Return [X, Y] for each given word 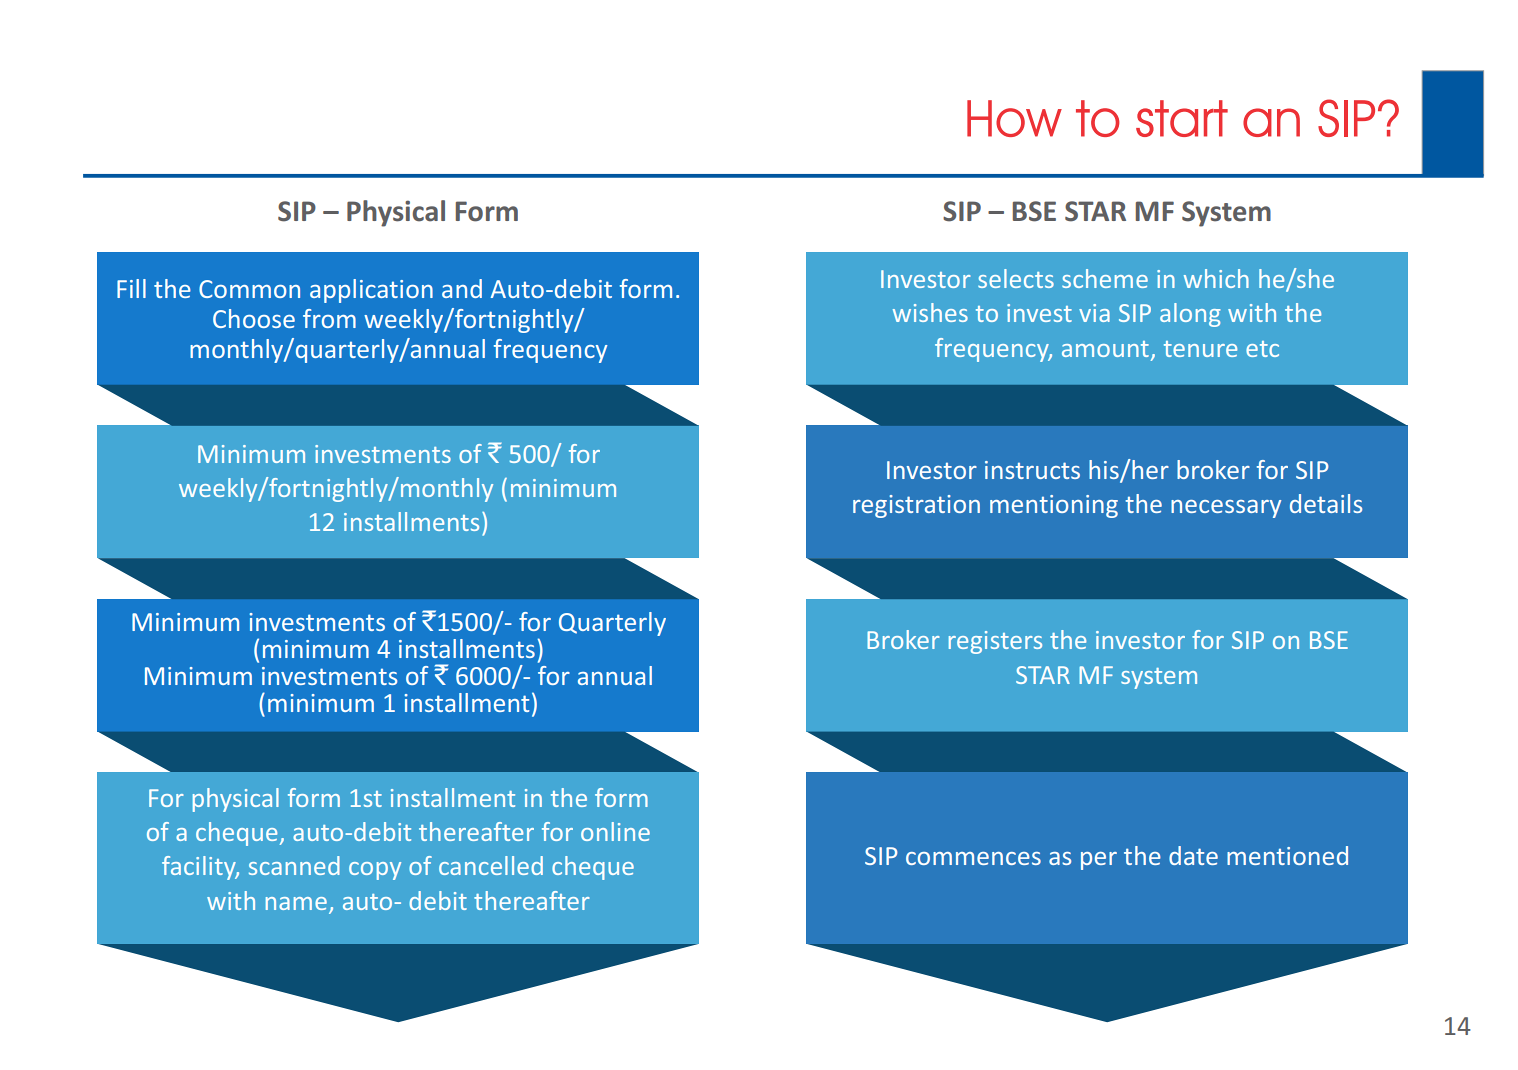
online [615, 831]
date [1193, 855]
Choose [254, 318]
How [1014, 118]
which [1216, 278]
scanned [294, 865]
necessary [1226, 509]
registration [916, 506]
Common [249, 289]
